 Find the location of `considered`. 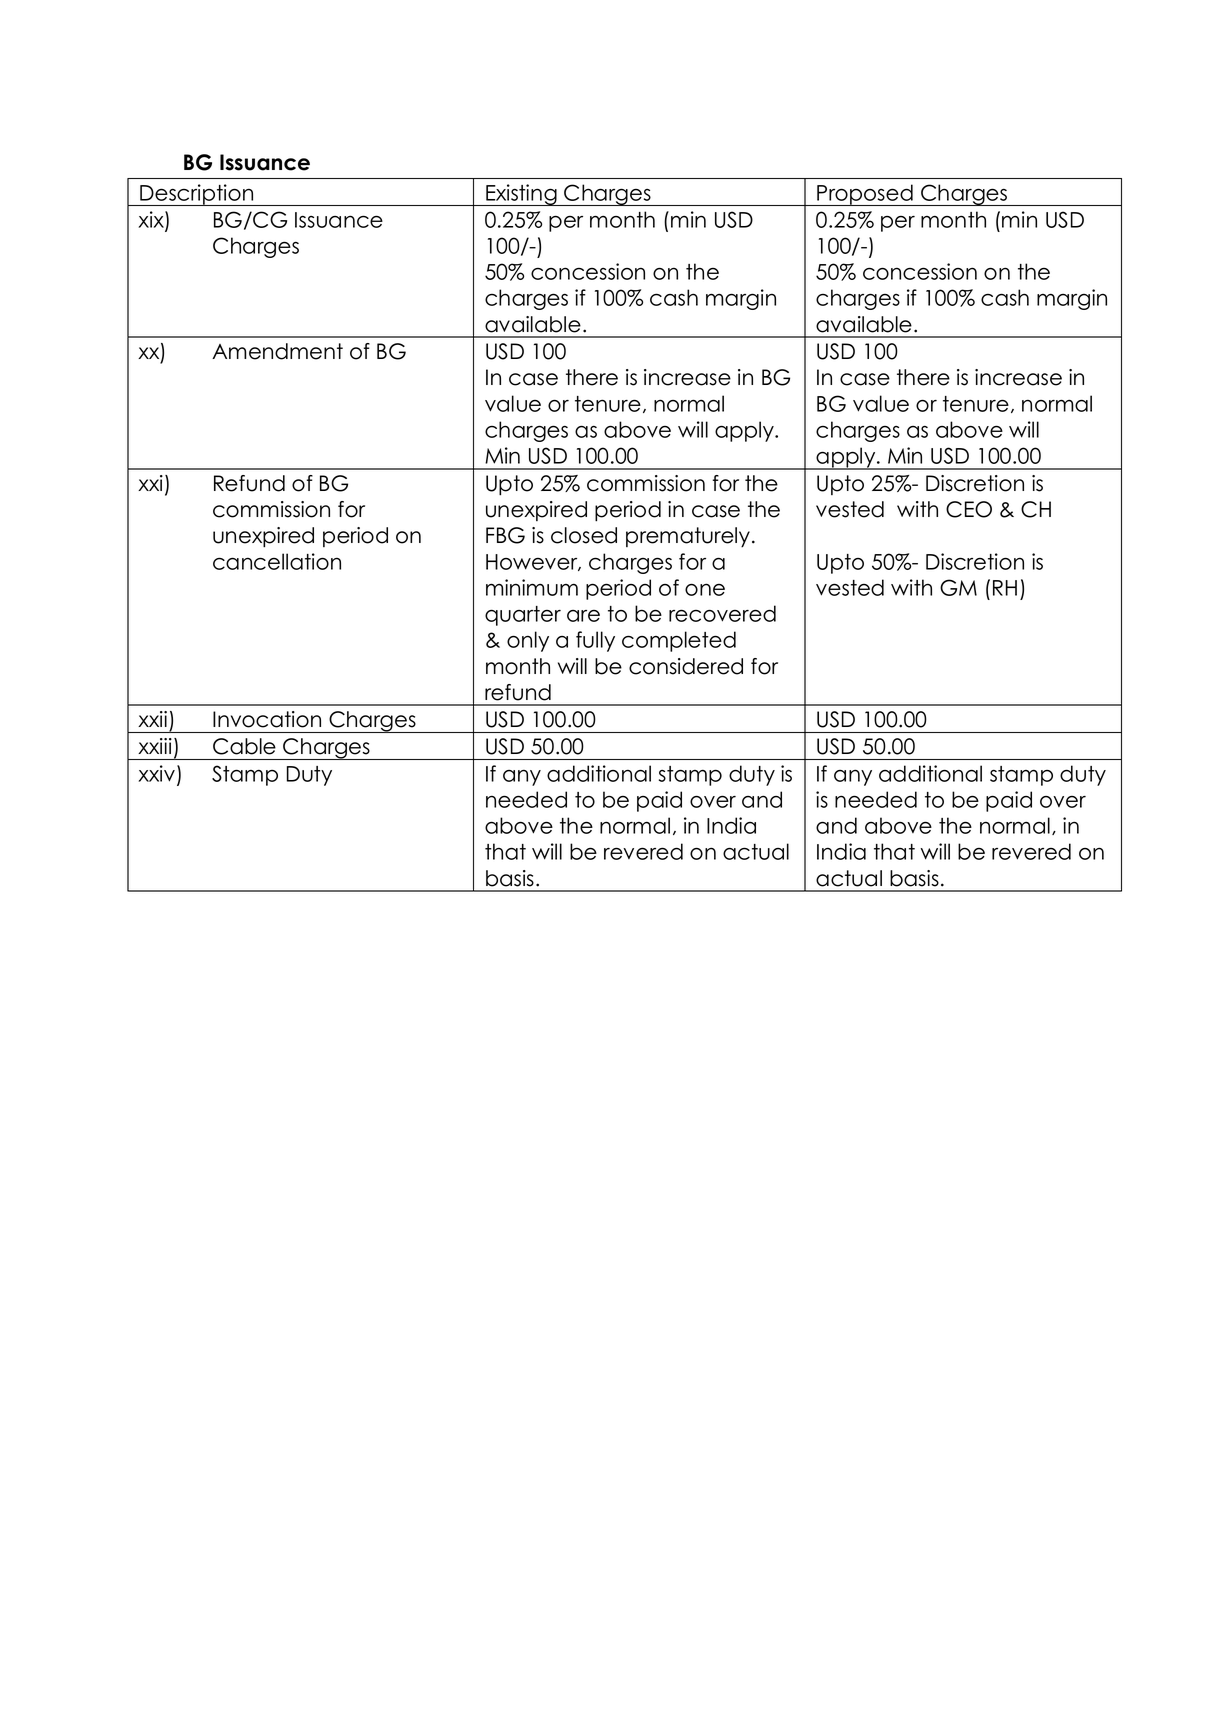

considered is located at coordinates (686, 666).
